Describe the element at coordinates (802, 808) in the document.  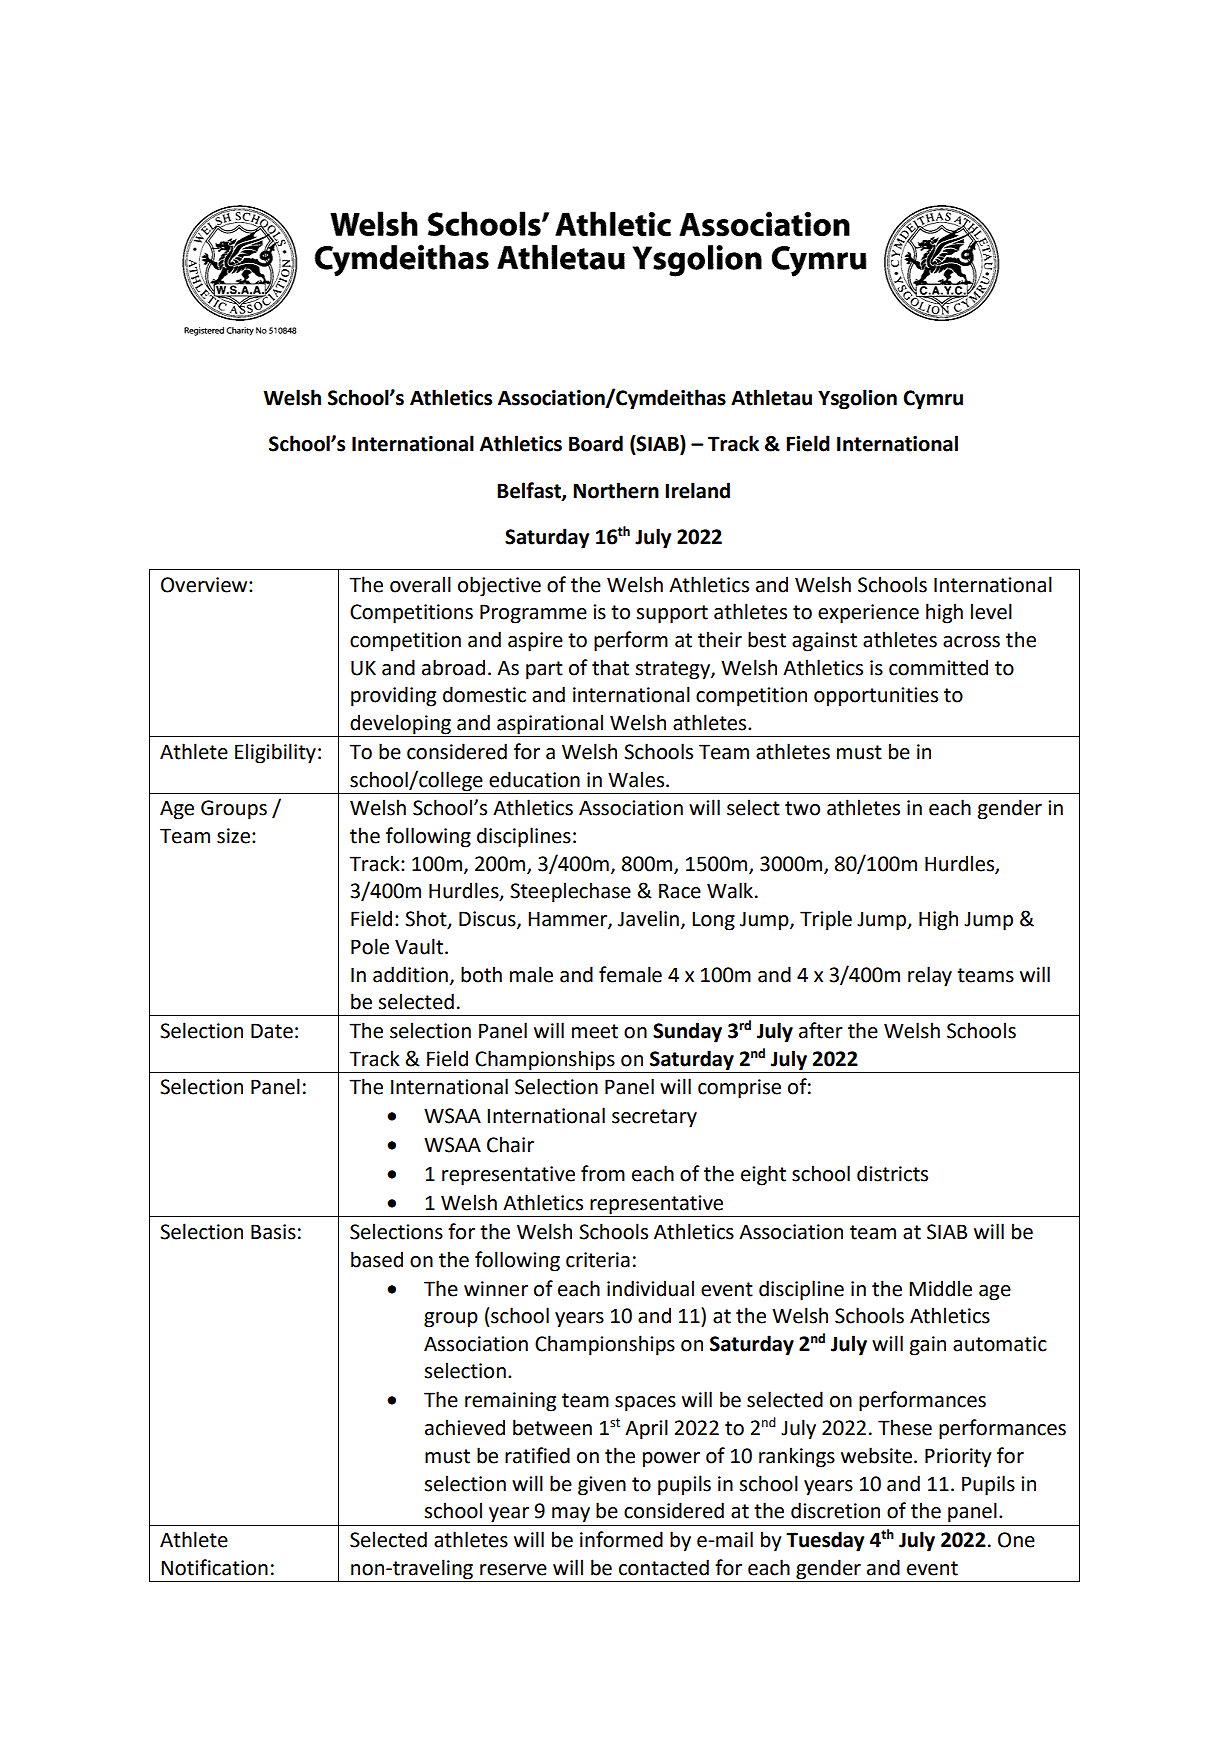
I see `two` at that location.
